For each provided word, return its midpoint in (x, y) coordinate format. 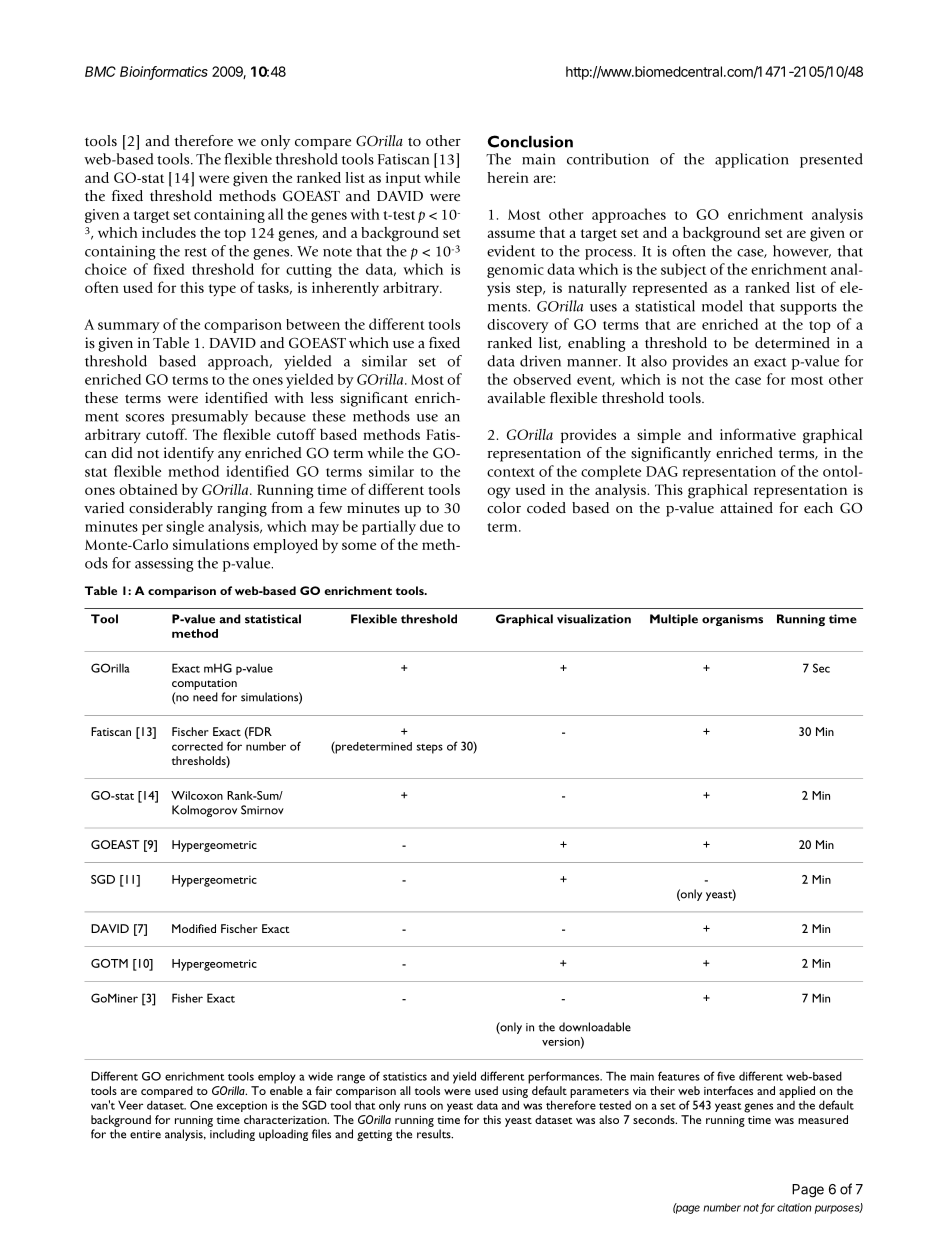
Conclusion (530, 141)
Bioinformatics (164, 72)
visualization (594, 619)
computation (204, 684)
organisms (732, 620)
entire (145, 1134)
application (752, 160)
